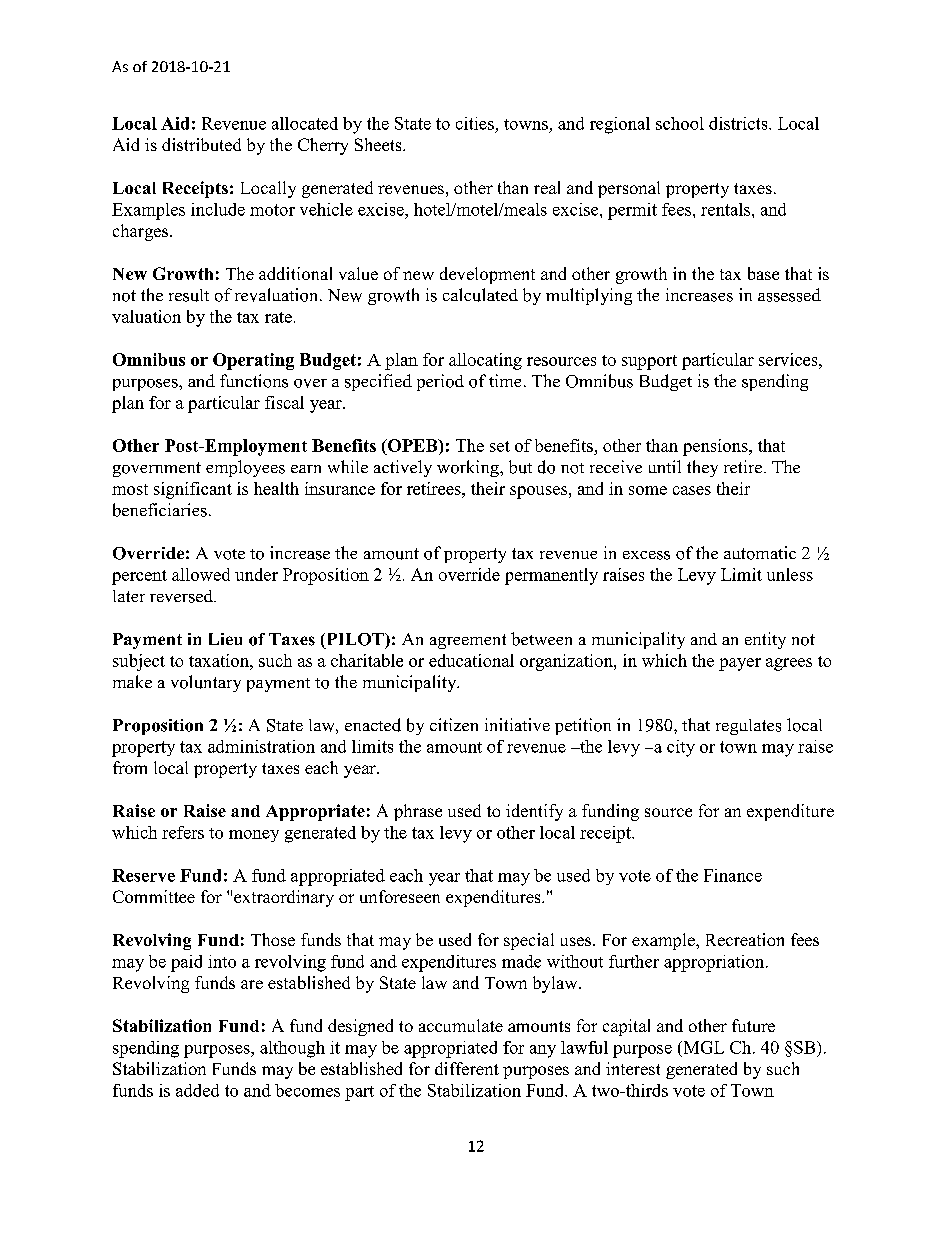 The image size is (952, 1233). I want to click on MGL, so click(702, 1047).
